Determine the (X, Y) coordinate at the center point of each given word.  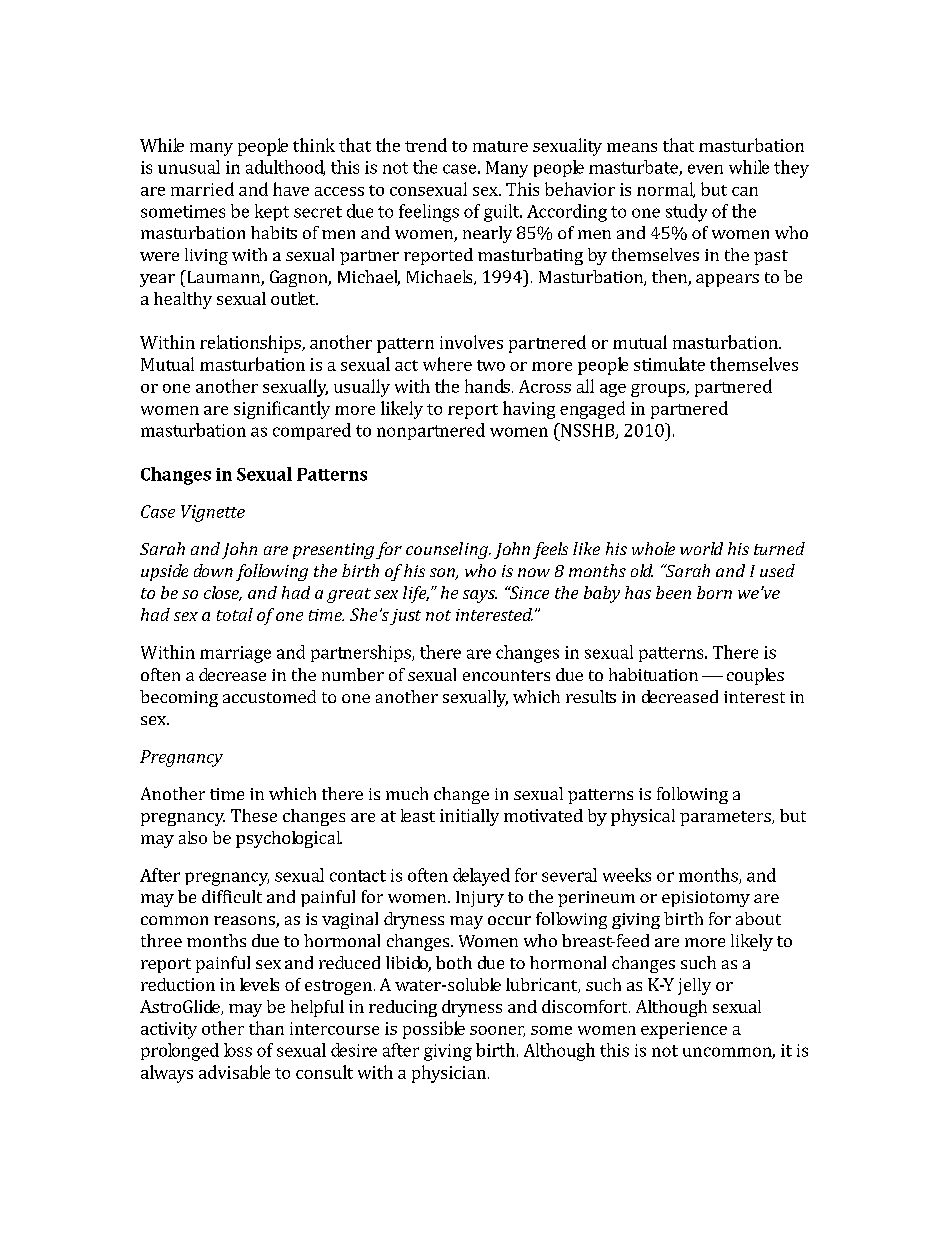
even (705, 169)
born (714, 592)
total (235, 614)
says (480, 596)
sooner (497, 1031)
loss (238, 1050)
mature (500, 146)
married (202, 189)
